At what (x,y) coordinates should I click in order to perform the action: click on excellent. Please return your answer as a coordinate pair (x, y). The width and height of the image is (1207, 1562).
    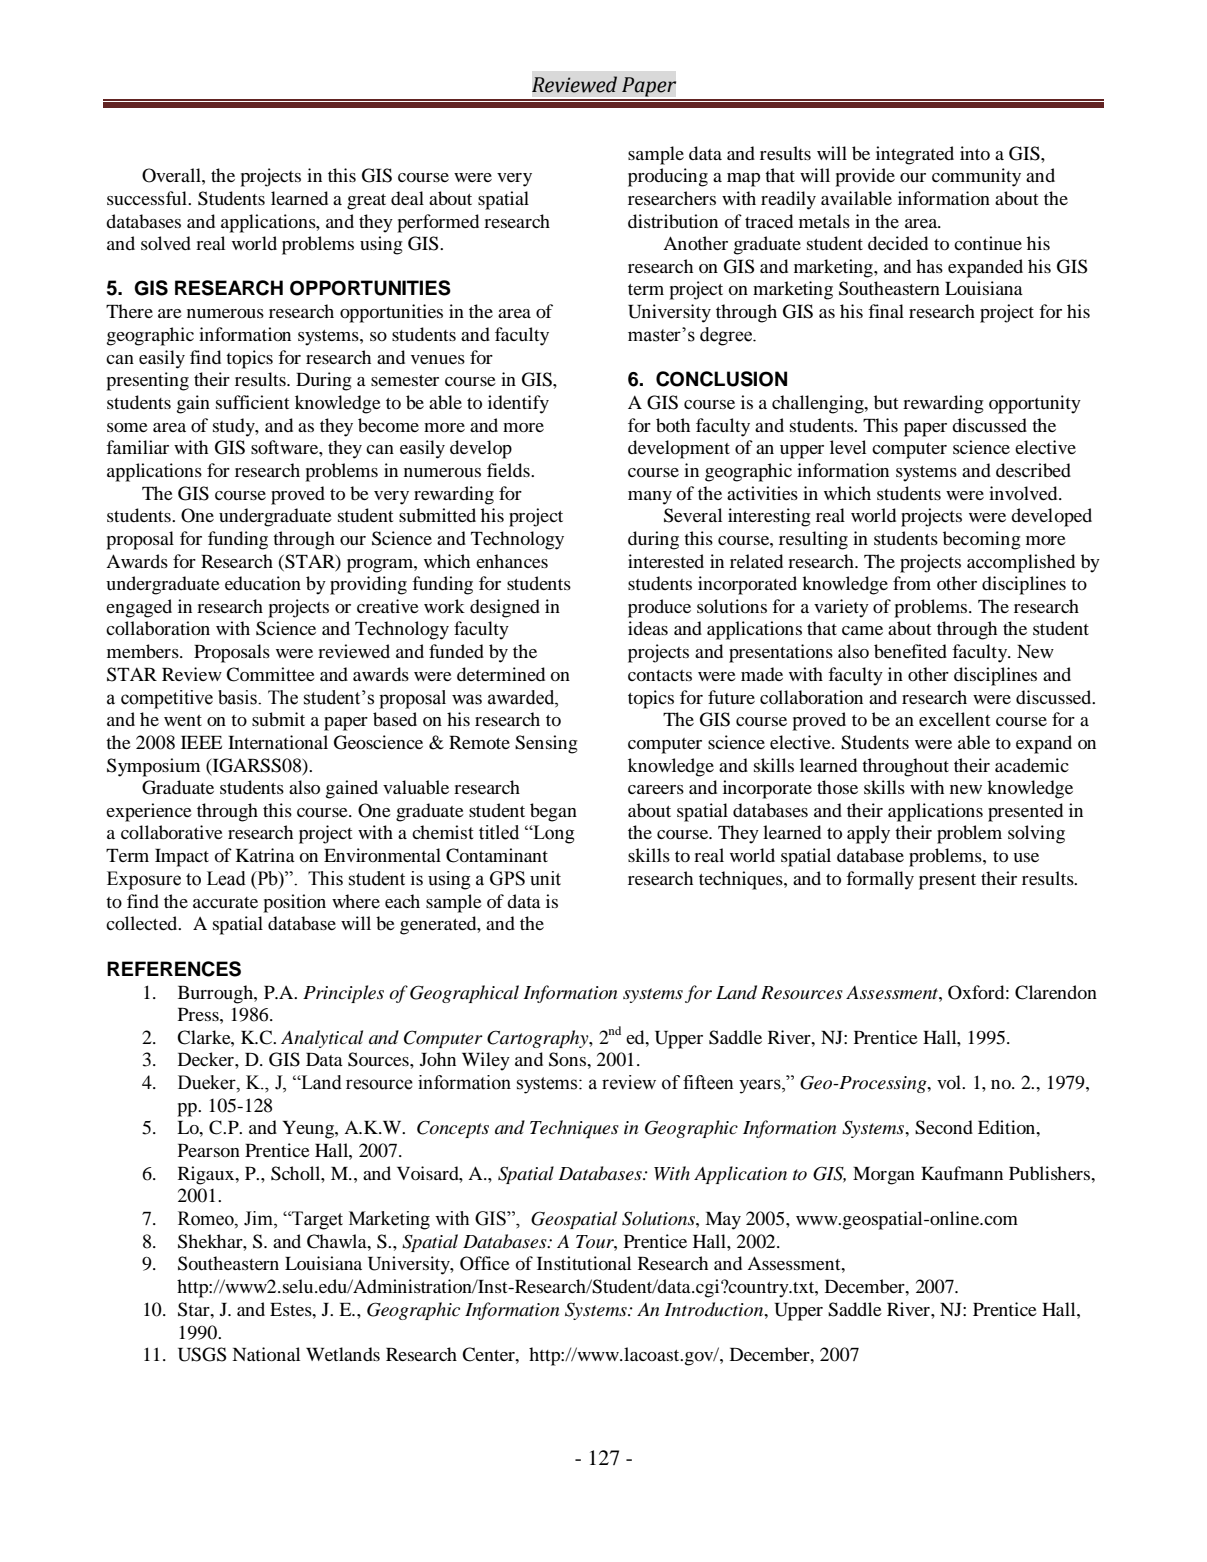
    Looking at the image, I should click on (954, 719).
